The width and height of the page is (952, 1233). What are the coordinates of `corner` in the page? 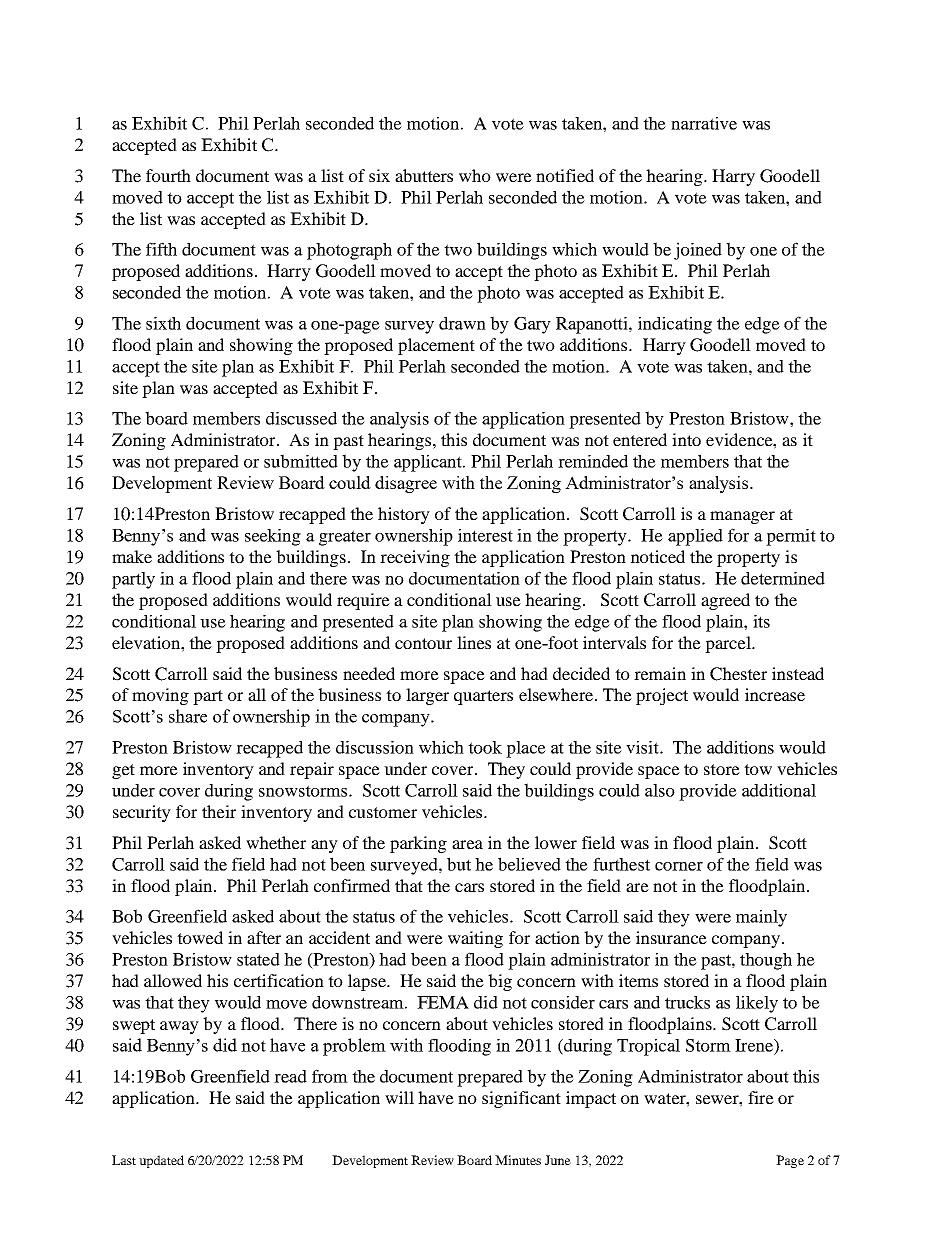 It's located at (679, 866).
